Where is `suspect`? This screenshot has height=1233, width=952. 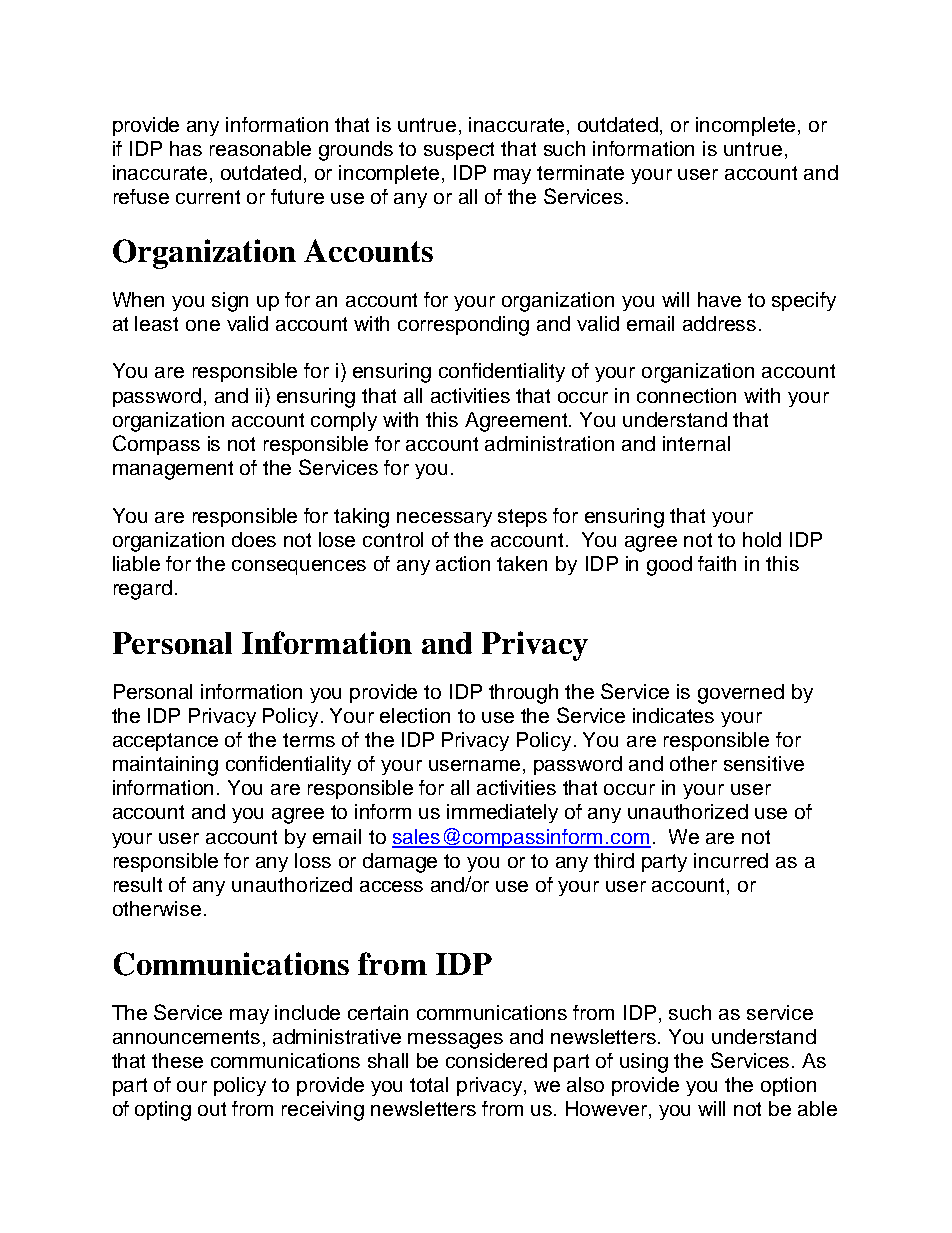 suspect is located at coordinates (459, 151).
